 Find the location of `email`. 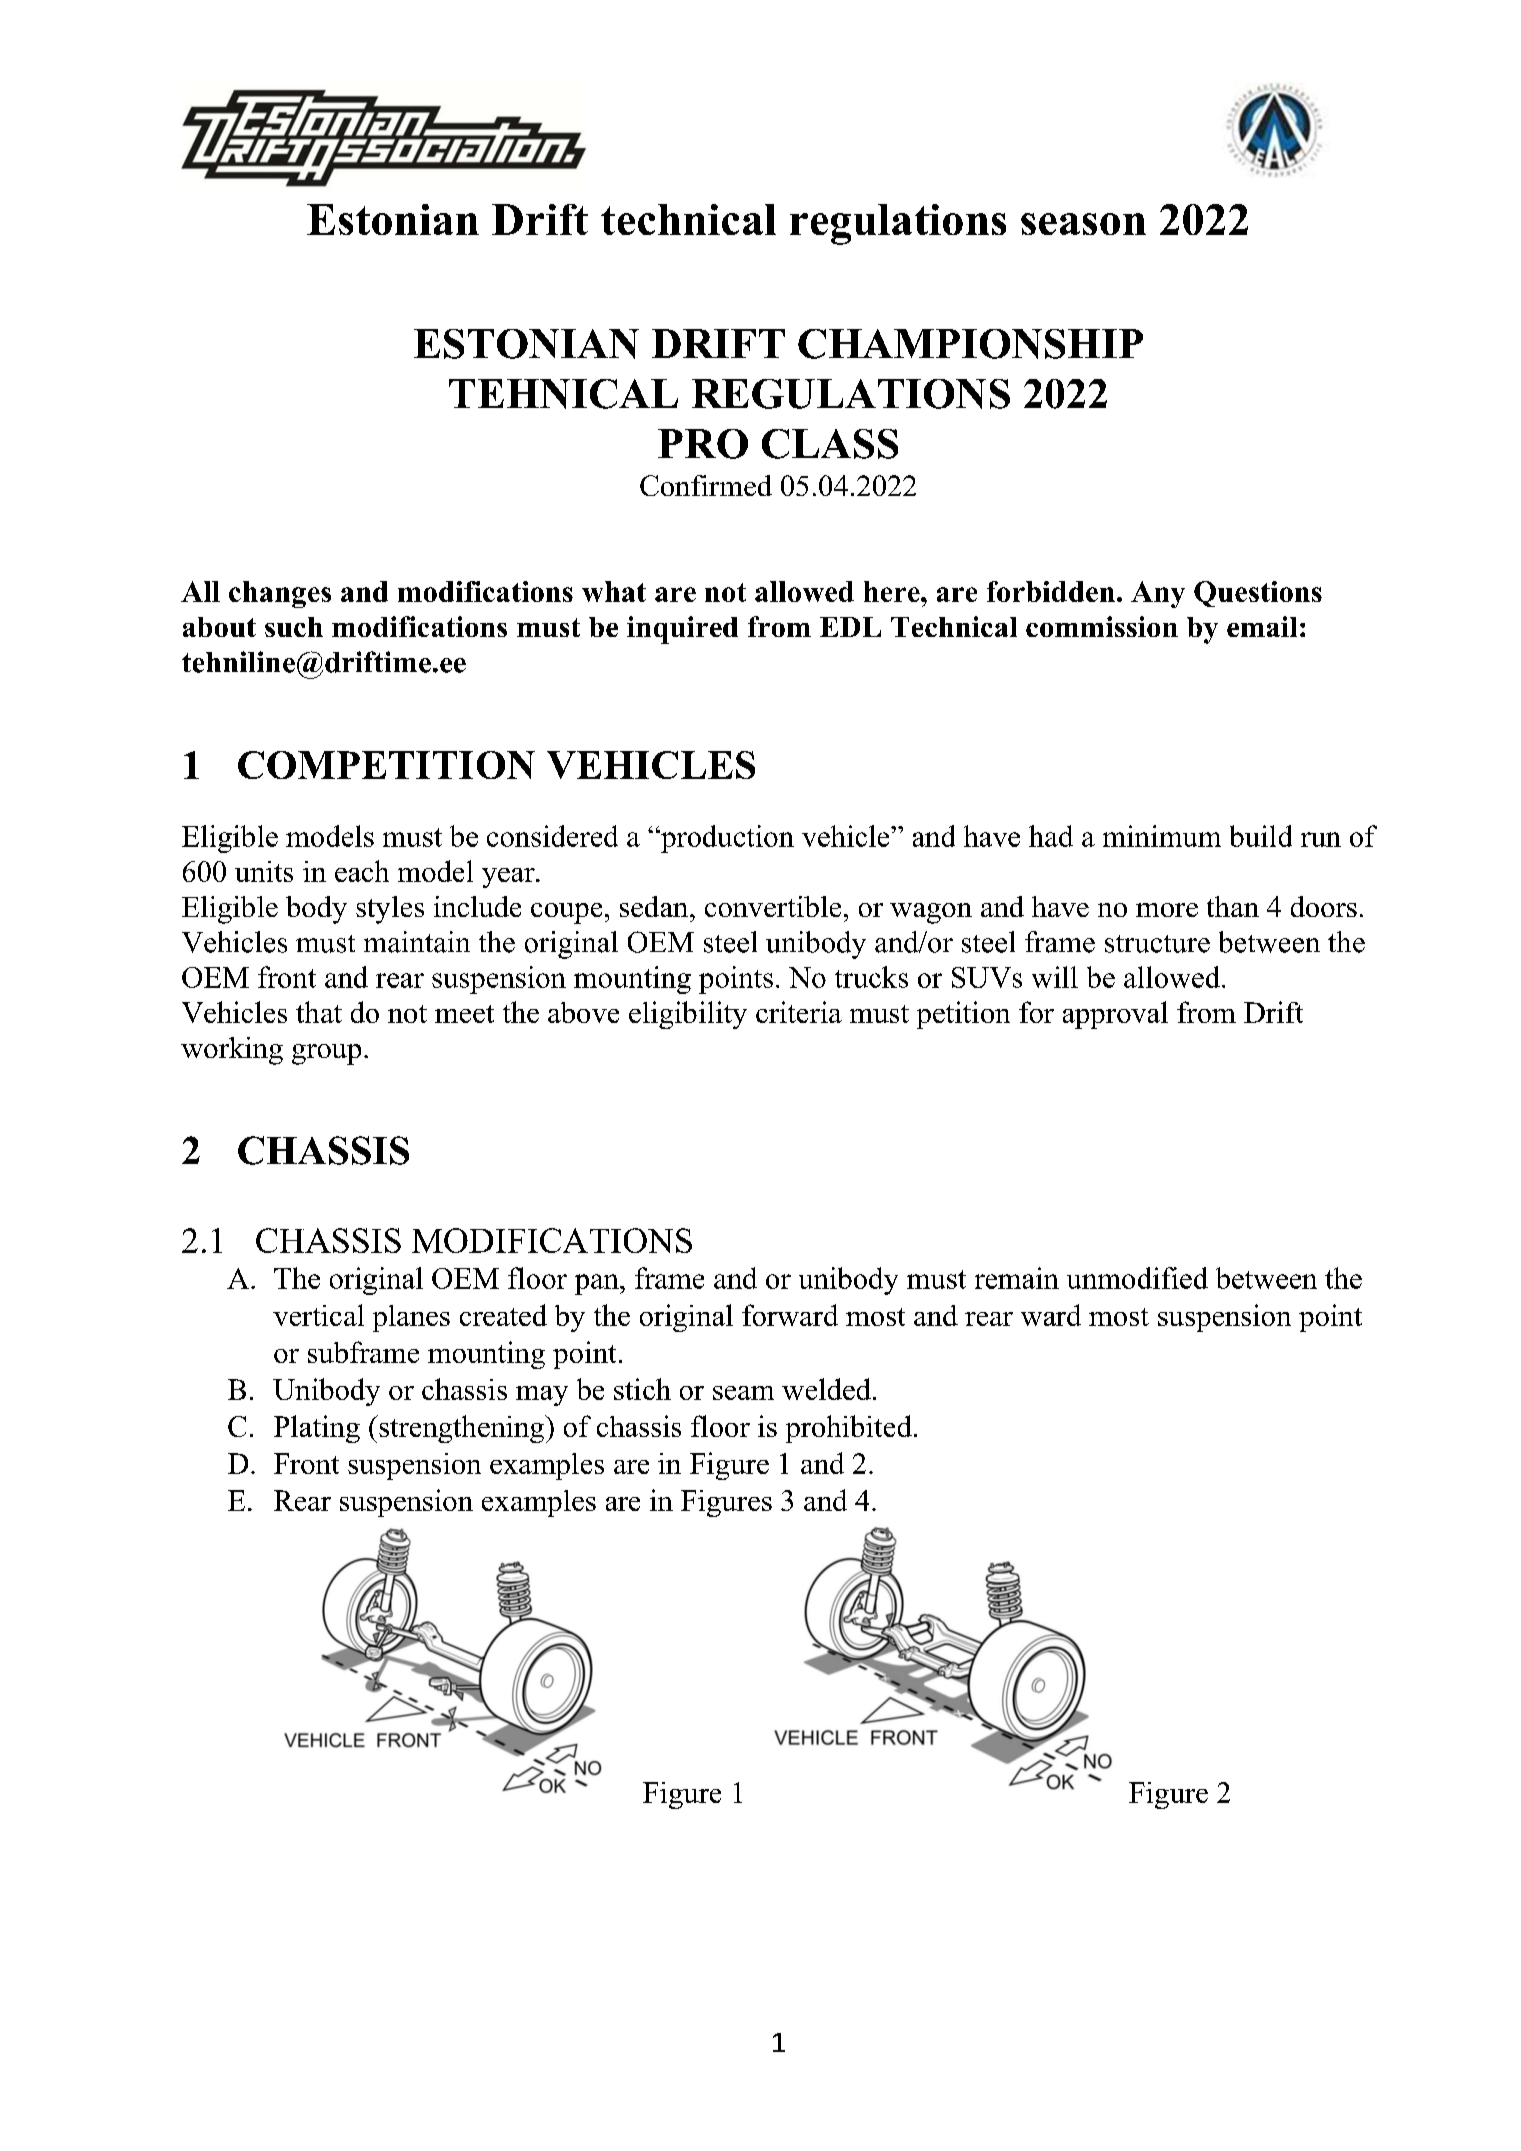

email is located at coordinates (1262, 626).
